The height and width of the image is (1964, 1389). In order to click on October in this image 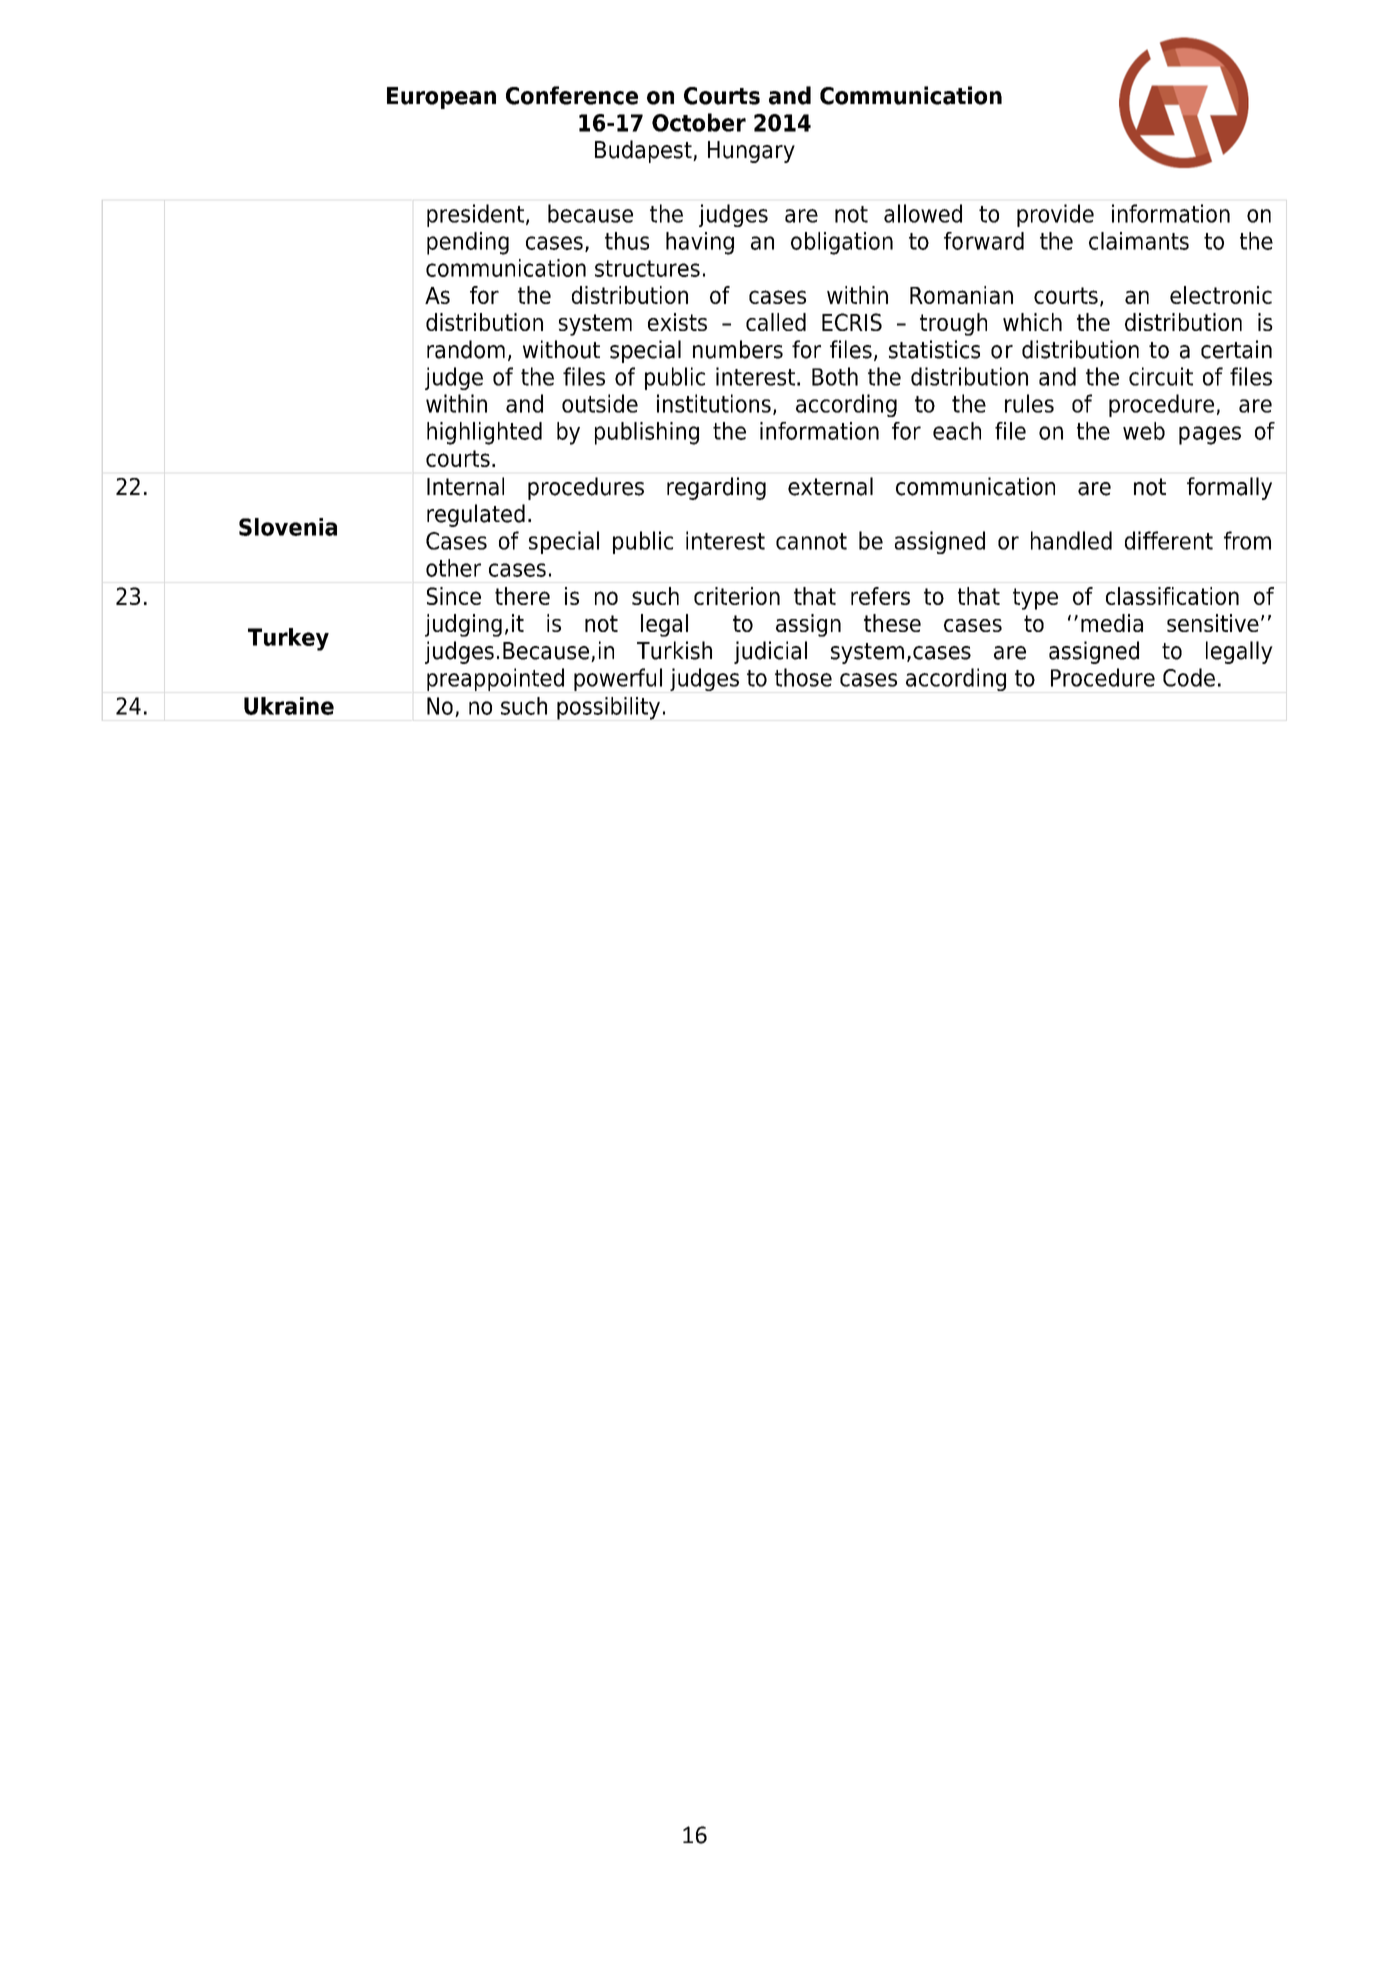, I will do `click(699, 122)`.
